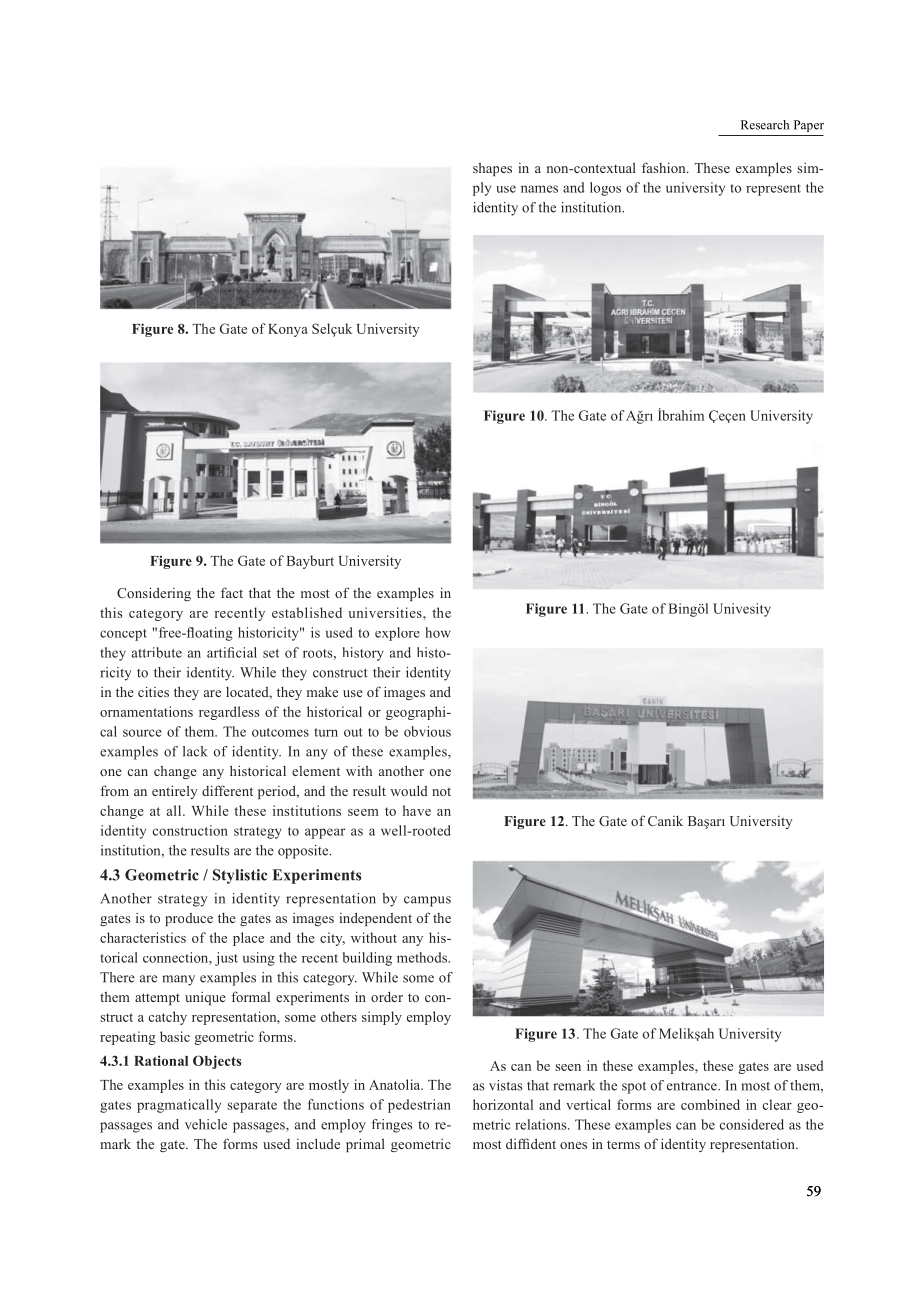 This page has width=924, height=1308. I want to click on attribute, so click(157, 652).
